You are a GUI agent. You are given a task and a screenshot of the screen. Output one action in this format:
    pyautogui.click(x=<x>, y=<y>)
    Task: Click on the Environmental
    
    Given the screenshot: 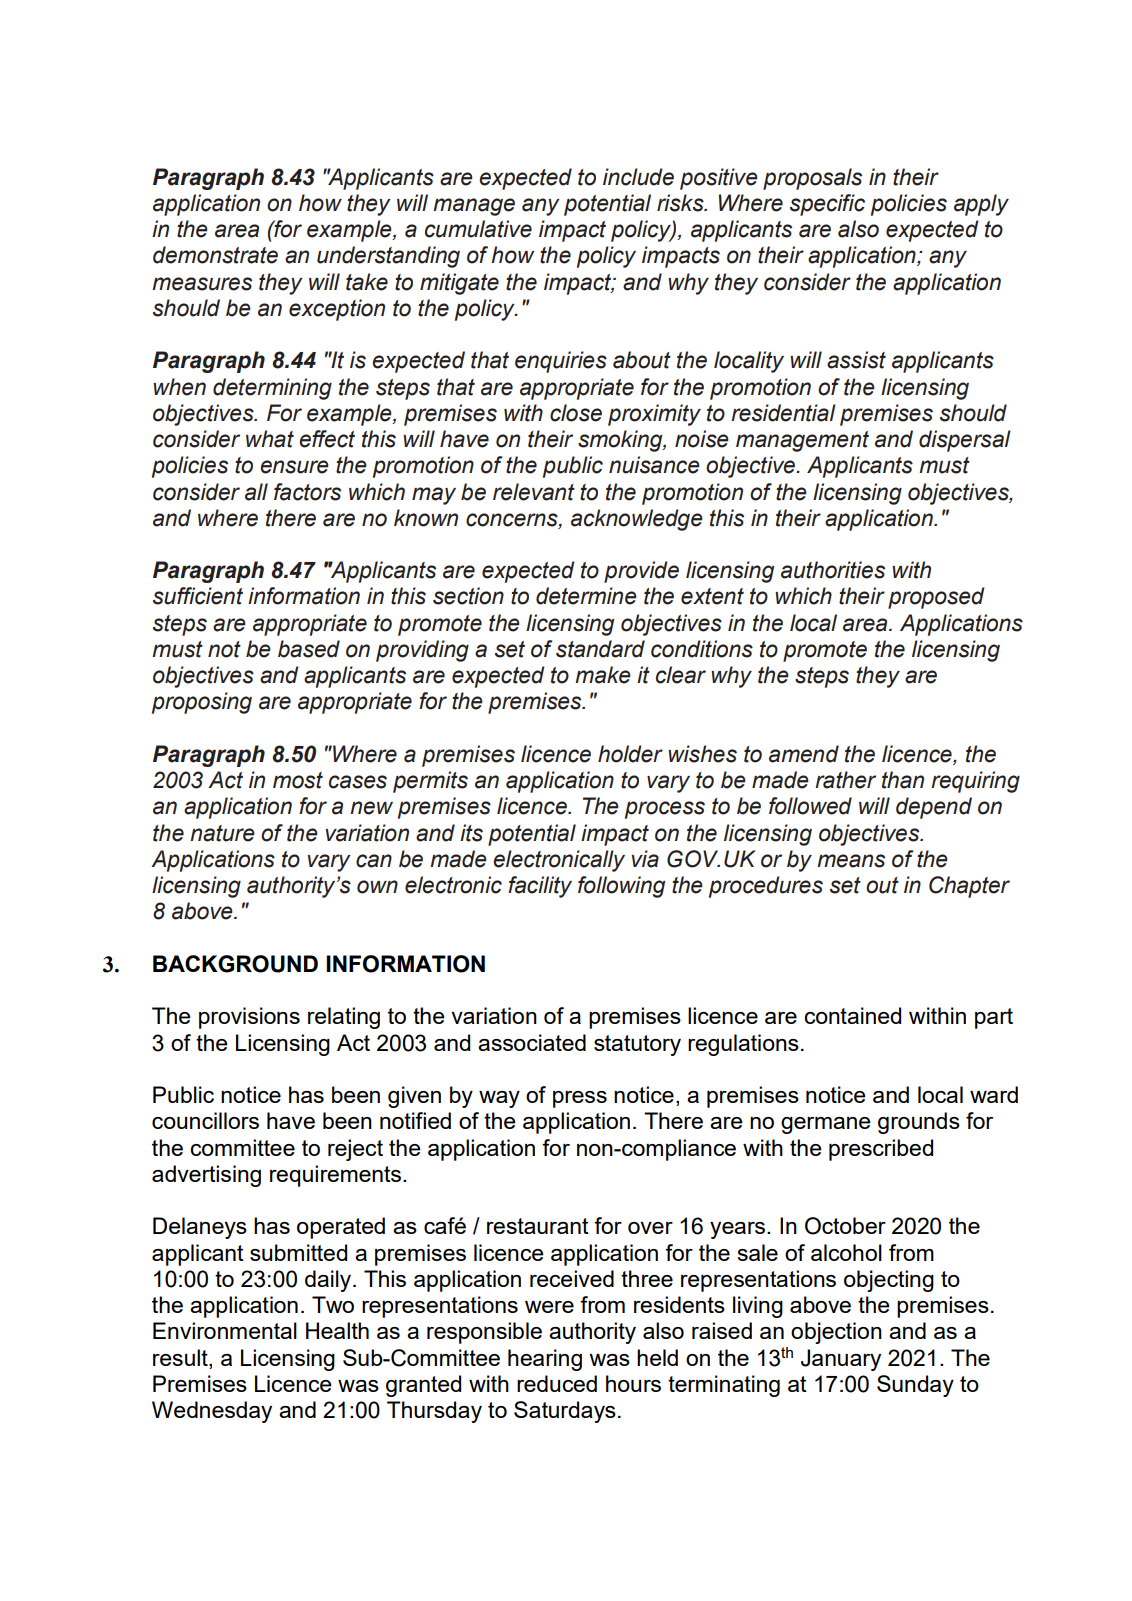 What is the action you would take?
    pyautogui.click(x=225, y=1330)
